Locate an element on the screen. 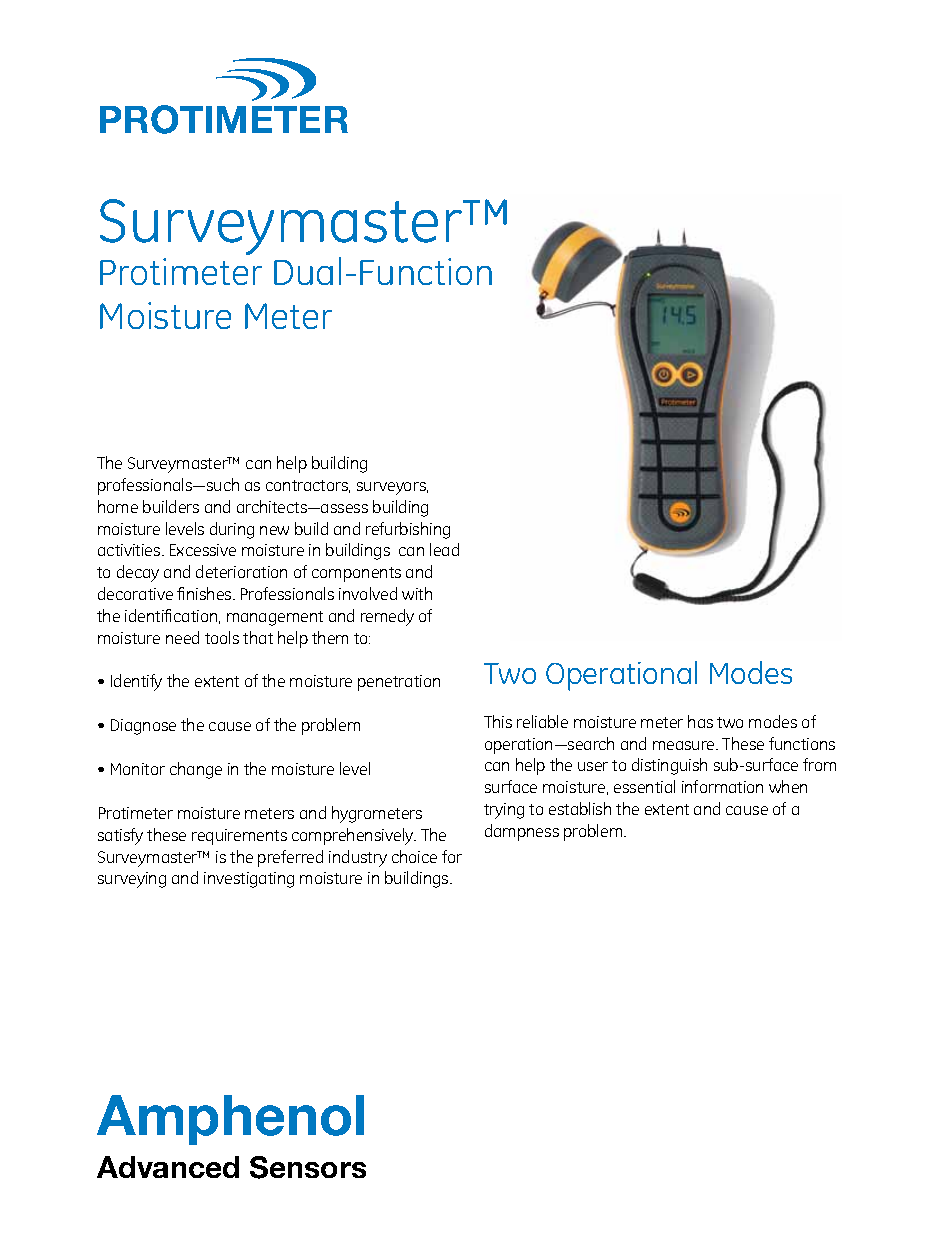  dampness is located at coordinates (522, 832).
